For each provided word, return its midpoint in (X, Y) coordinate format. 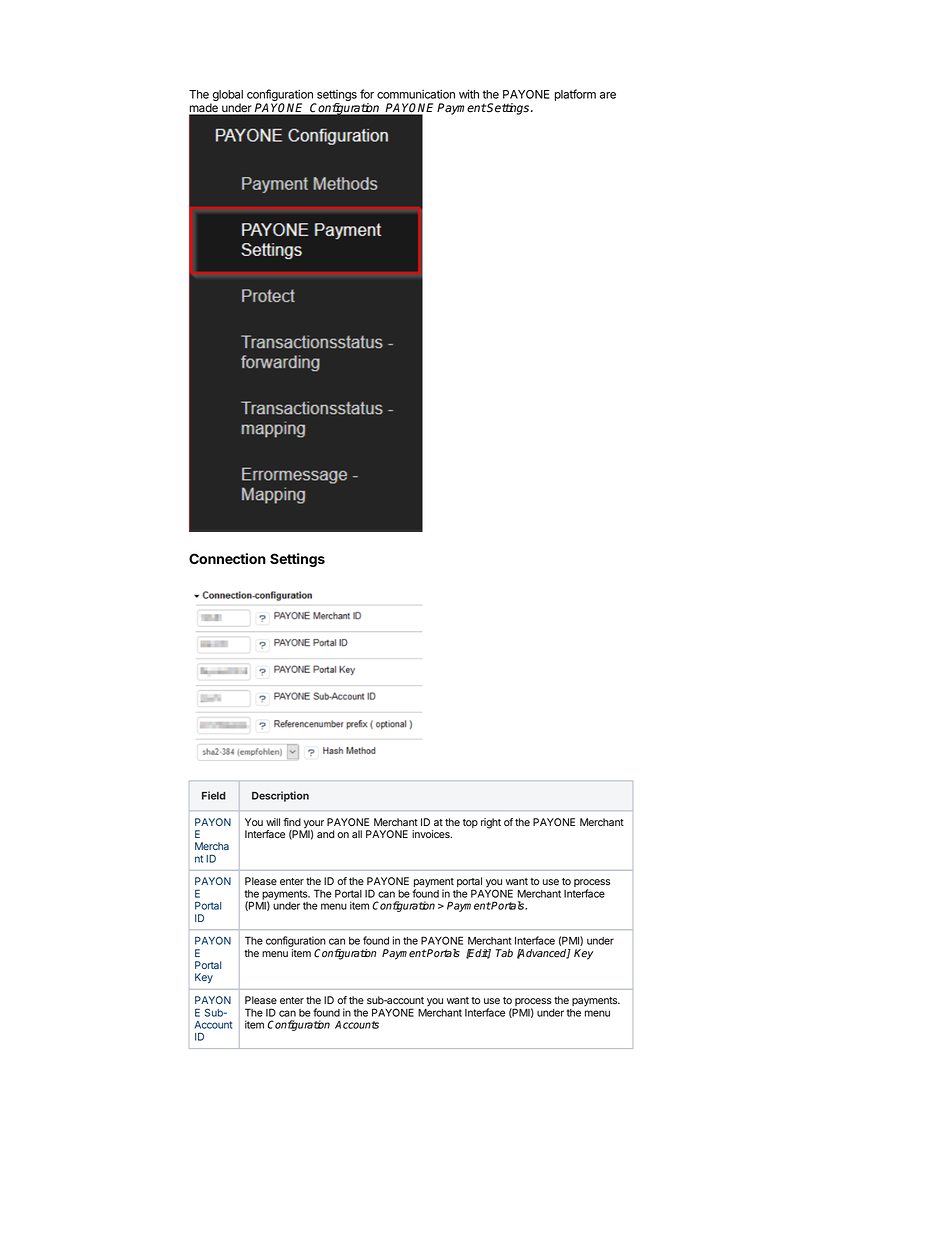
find (292, 822)
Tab (504, 953)
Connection (227, 558)
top (470, 823)
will (273, 822)
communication (416, 94)
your (313, 825)
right (491, 823)
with (469, 94)
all (357, 834)
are (608, 95)
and (326, 834)
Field (214, 795)
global (226, 97)
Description (280, 796)
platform (575, 95)
